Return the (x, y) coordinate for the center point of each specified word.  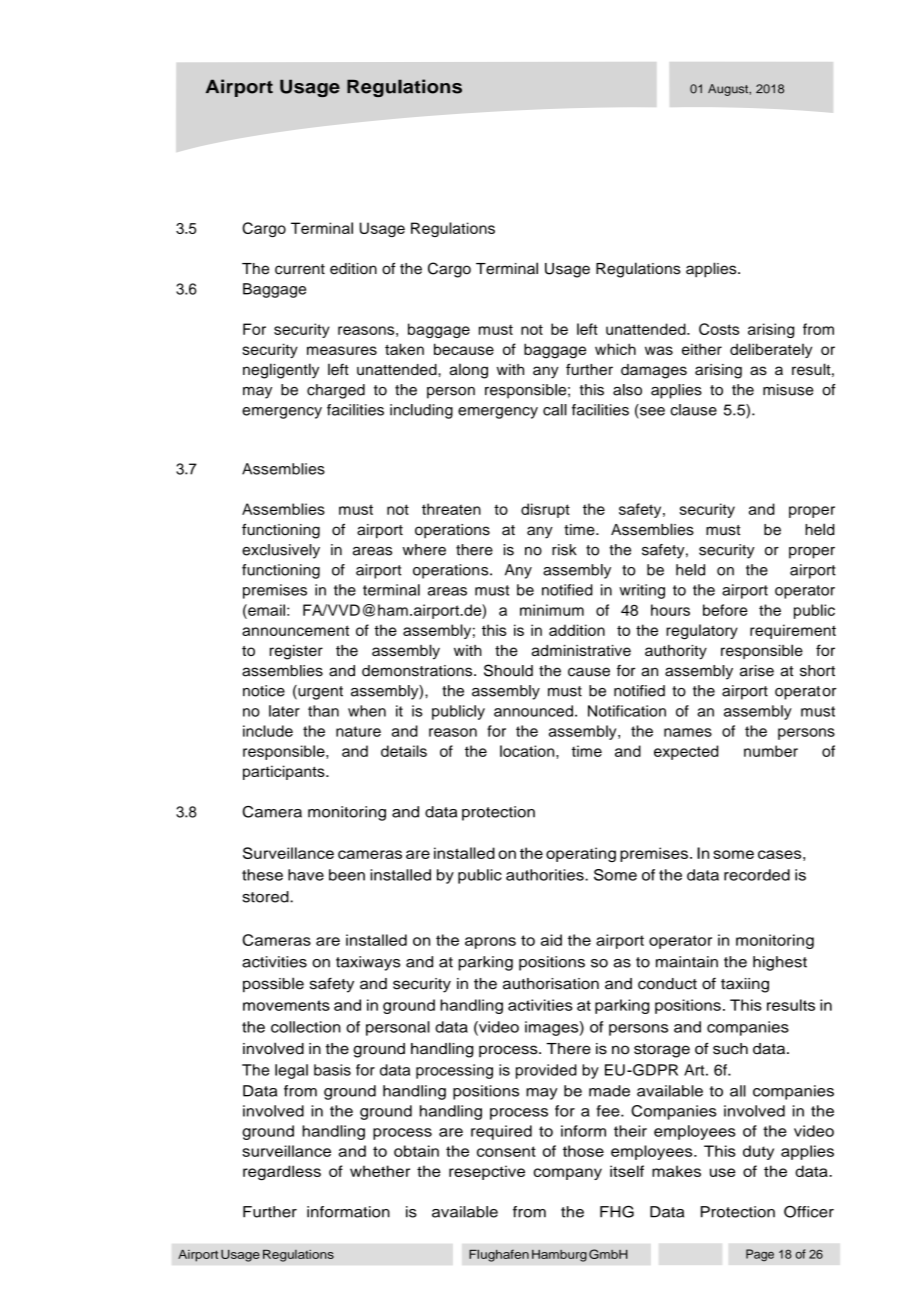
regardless (282, 1173)
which (615, 349)
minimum (552, 610)
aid (551, 940)
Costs (719, 329)
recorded (757, 875)
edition (353, 269)
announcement (295, 630)
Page (760, 1255)
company (568, 1174)
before (725, 610)
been (347, 875)
